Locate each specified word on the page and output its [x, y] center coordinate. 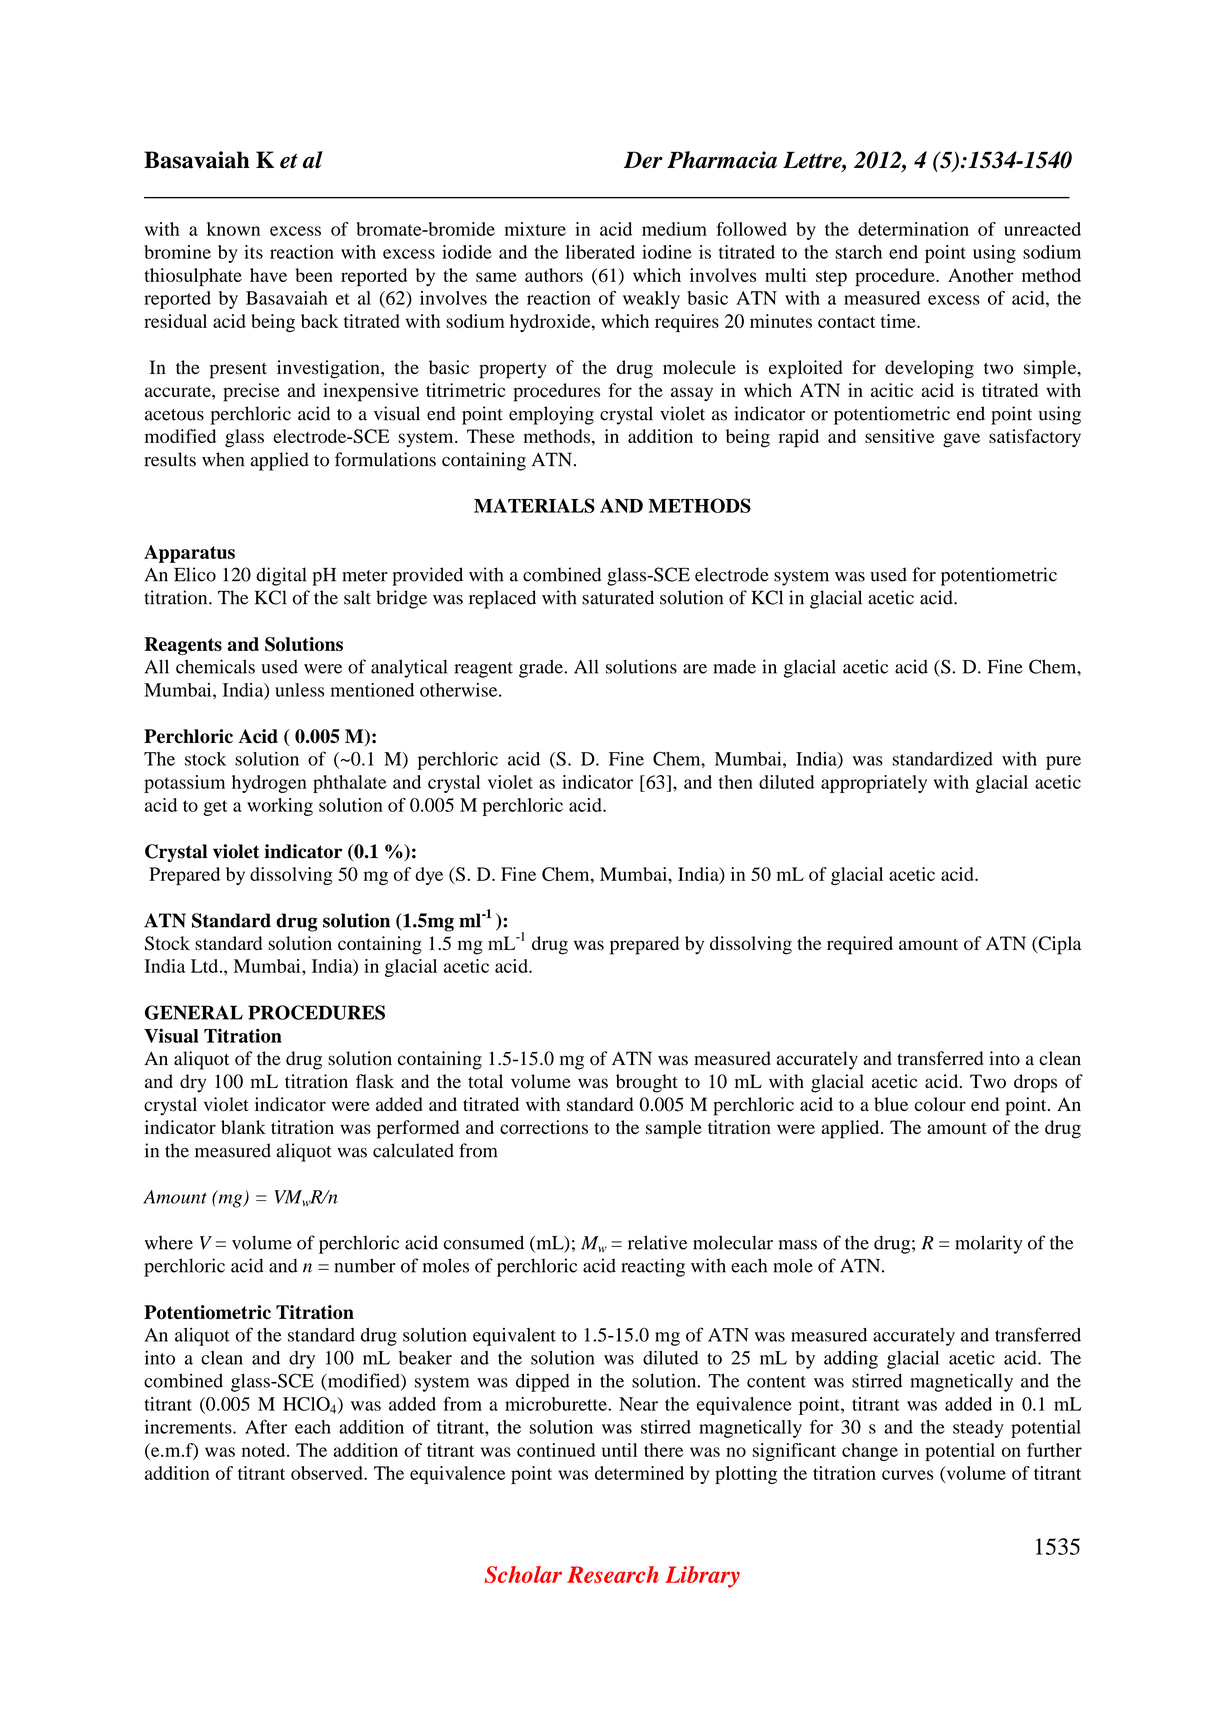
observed [328, 1473]
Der [643, 160]
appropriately [874, 784]
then [736, 782]
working [280, 807]
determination [913, 229]
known [233, 229]
